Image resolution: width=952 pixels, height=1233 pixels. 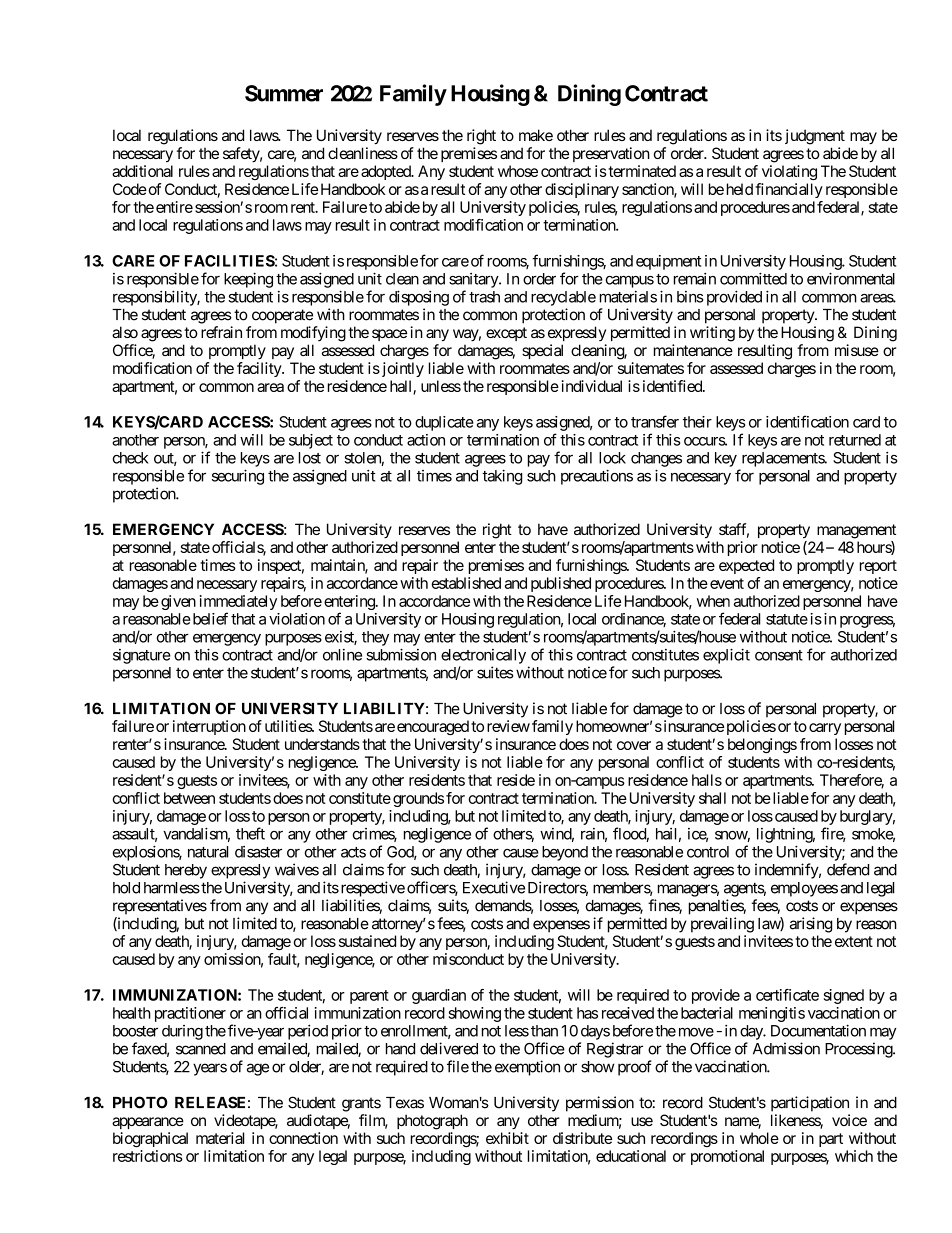 What do you see at coordinates (284, 93) in the page?
I see `Summer` at bounding box center [284, 93].
